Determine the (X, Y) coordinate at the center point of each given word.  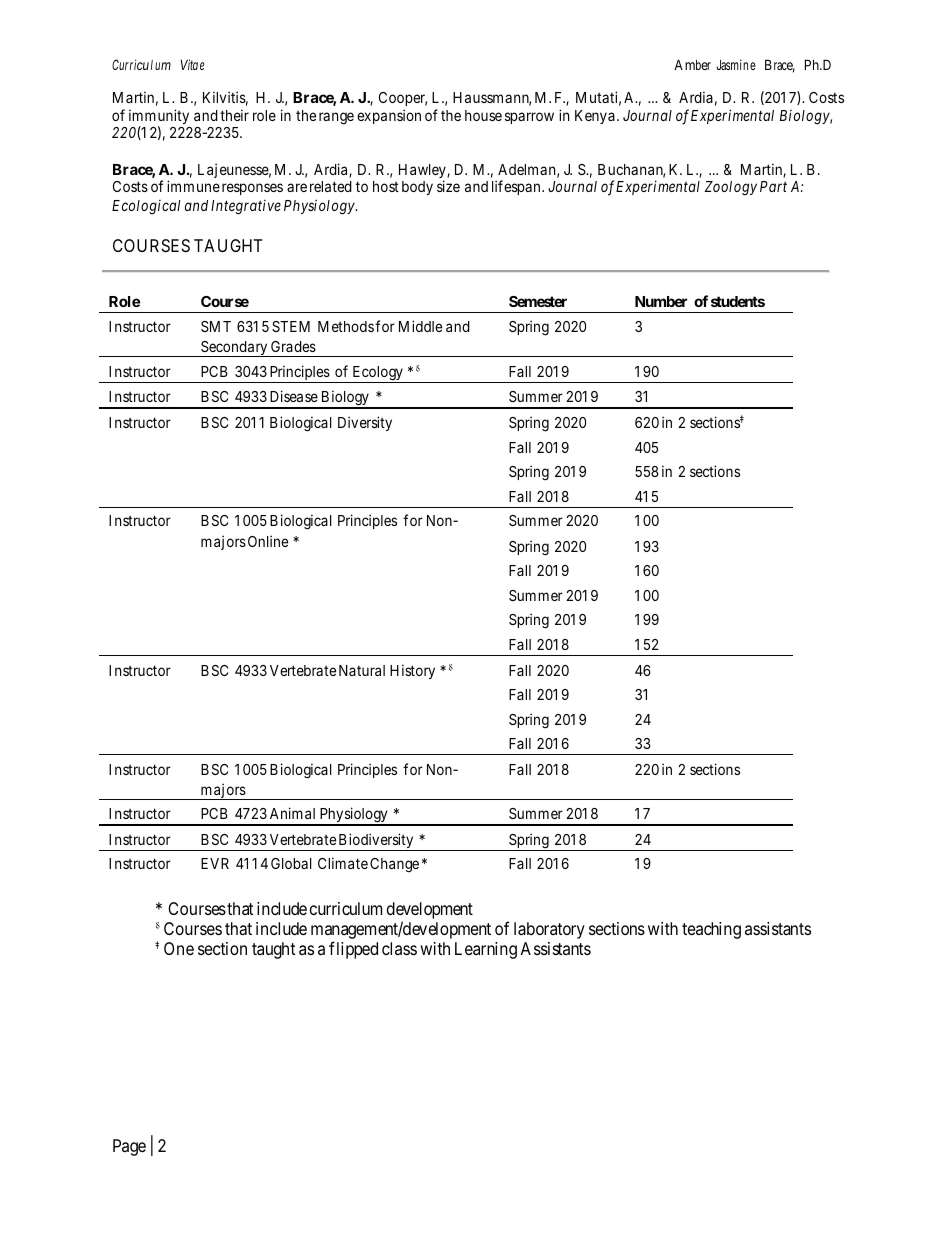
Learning (486, 950)
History (412, 671)
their (234, 115)
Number (661, 301)
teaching (711, 930)
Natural (362, 670)
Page (129, 1147)
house (483, 115)
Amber (692, 64)
